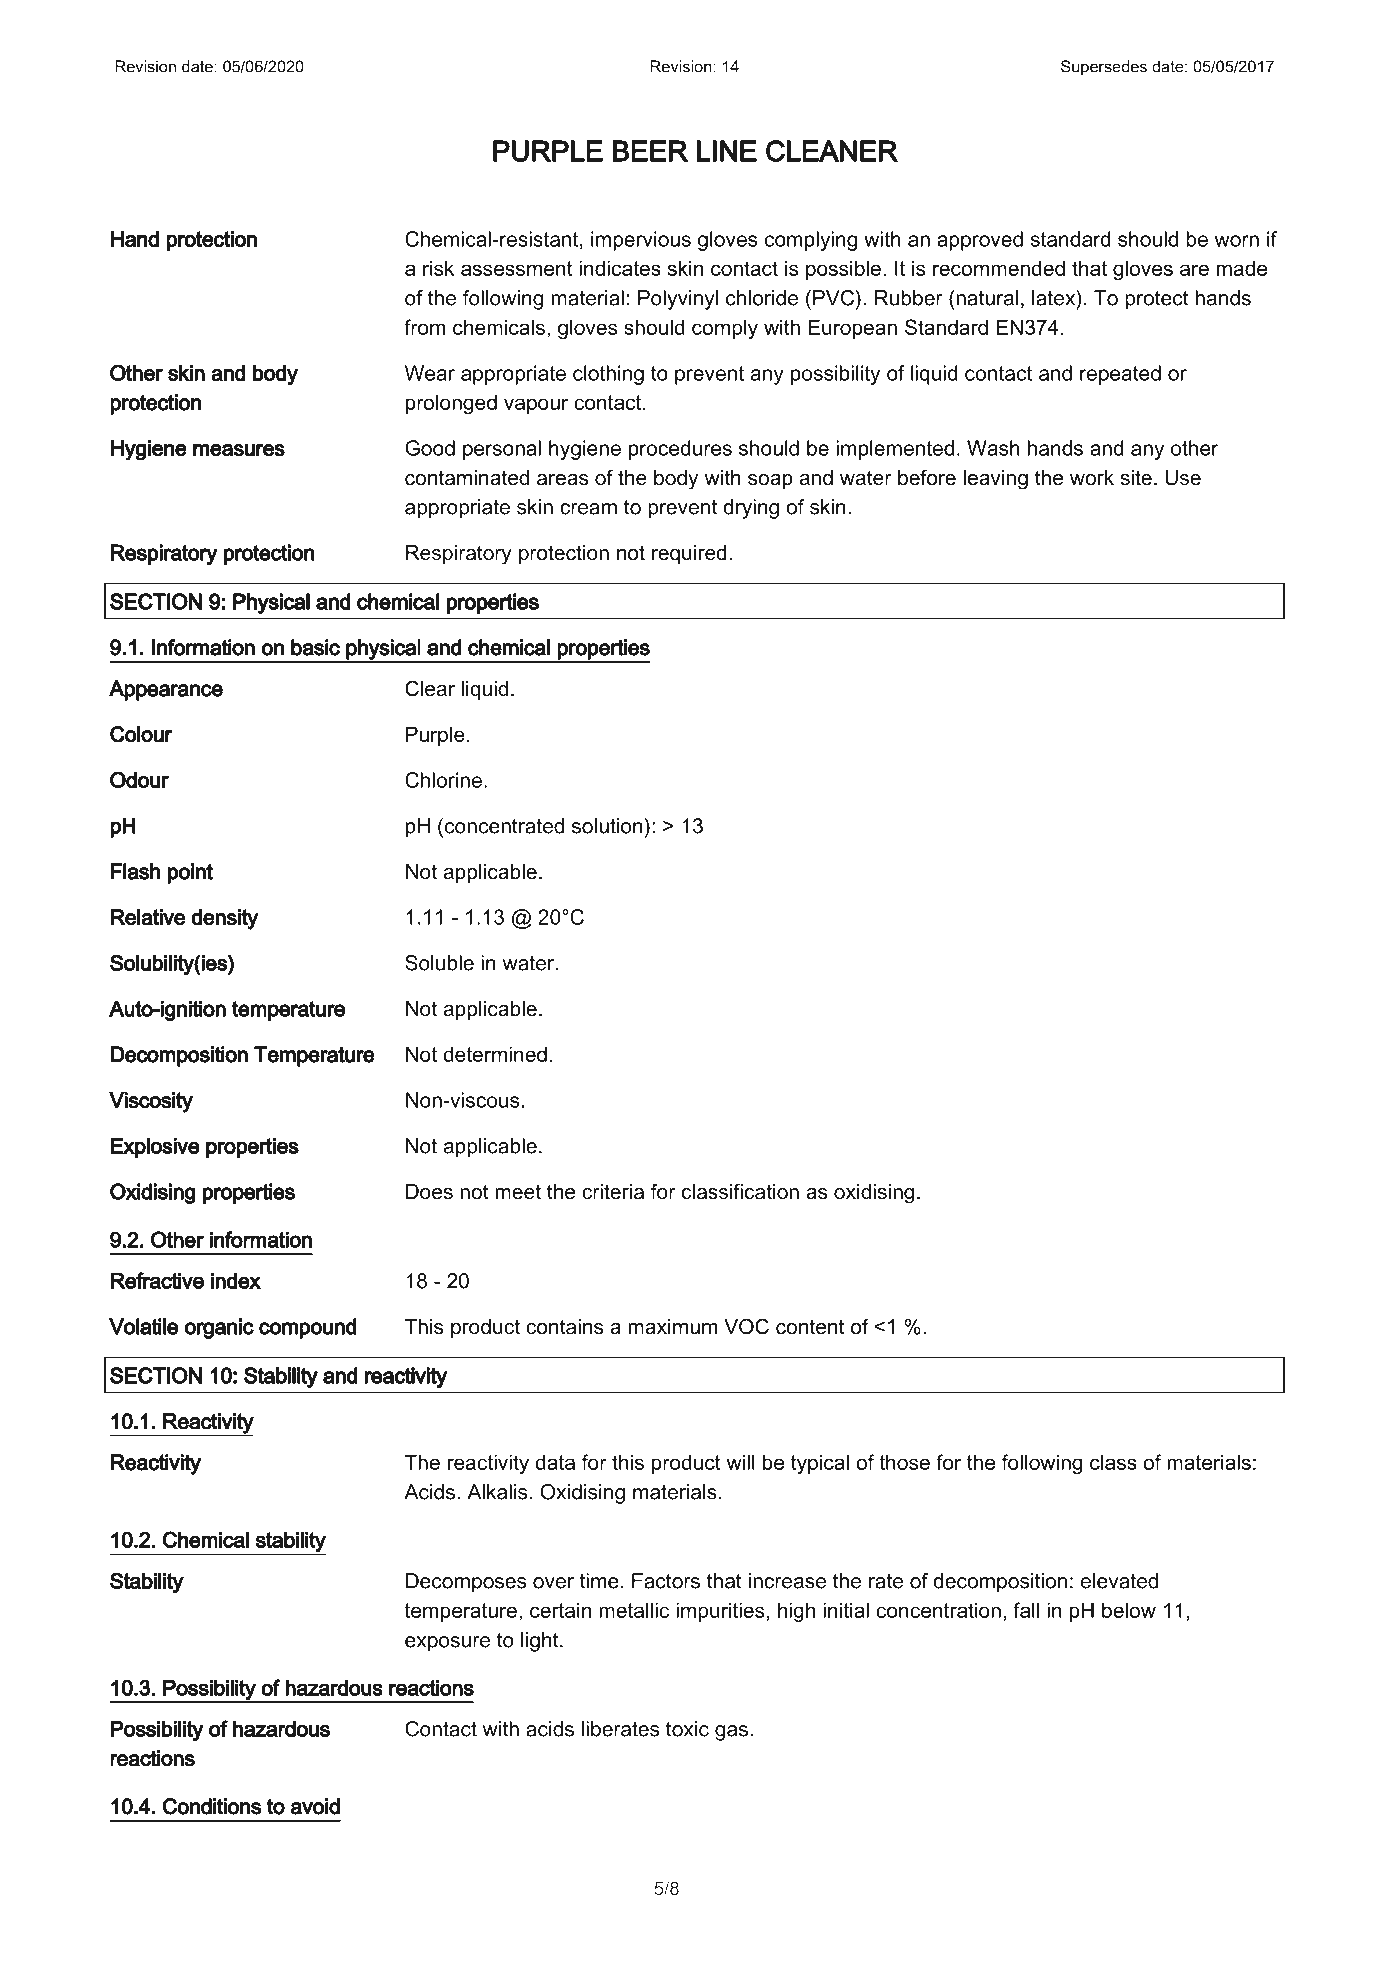  I want to click on index, so click(236, 1280).
